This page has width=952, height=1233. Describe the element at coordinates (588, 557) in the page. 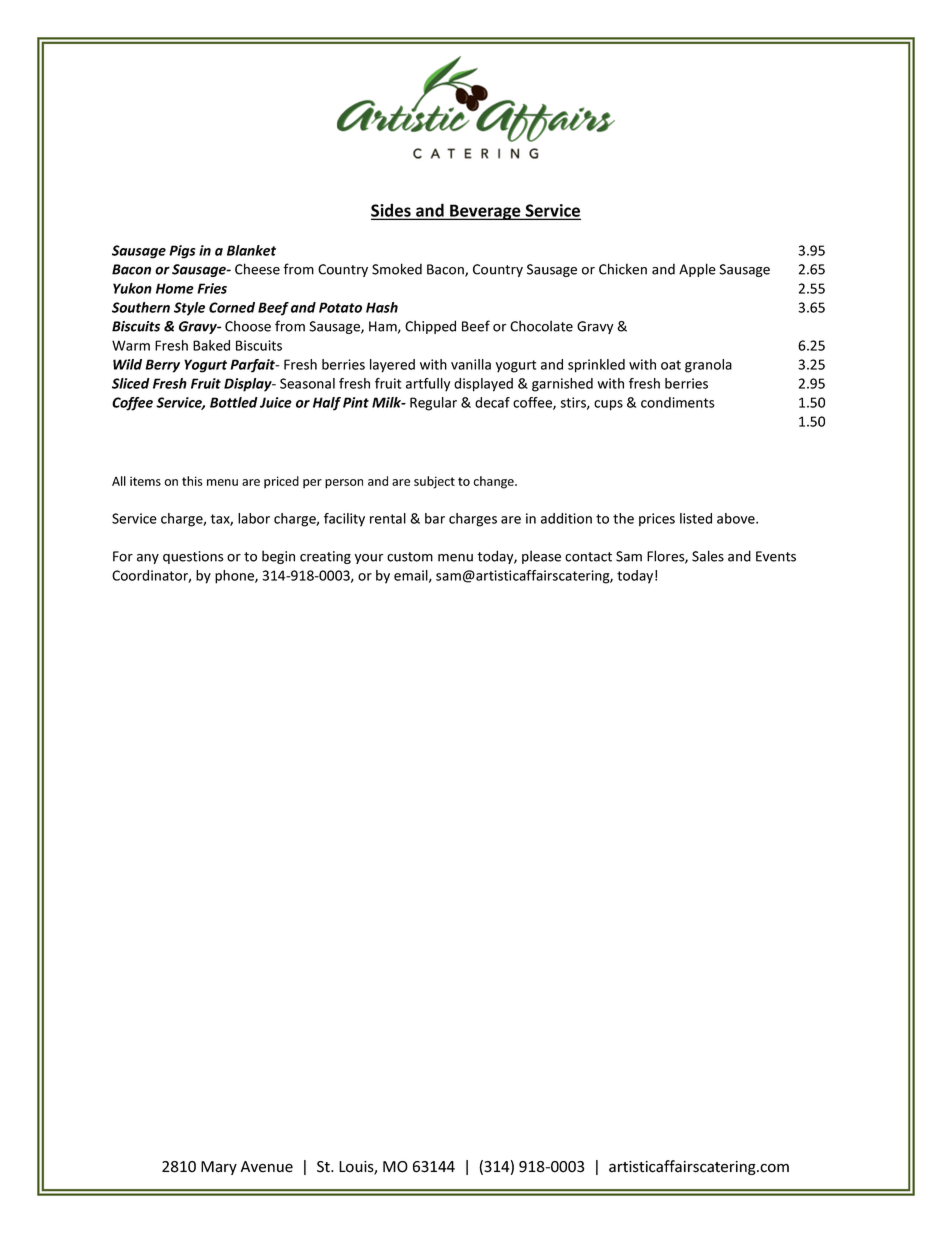

I see `contact` at that location.
